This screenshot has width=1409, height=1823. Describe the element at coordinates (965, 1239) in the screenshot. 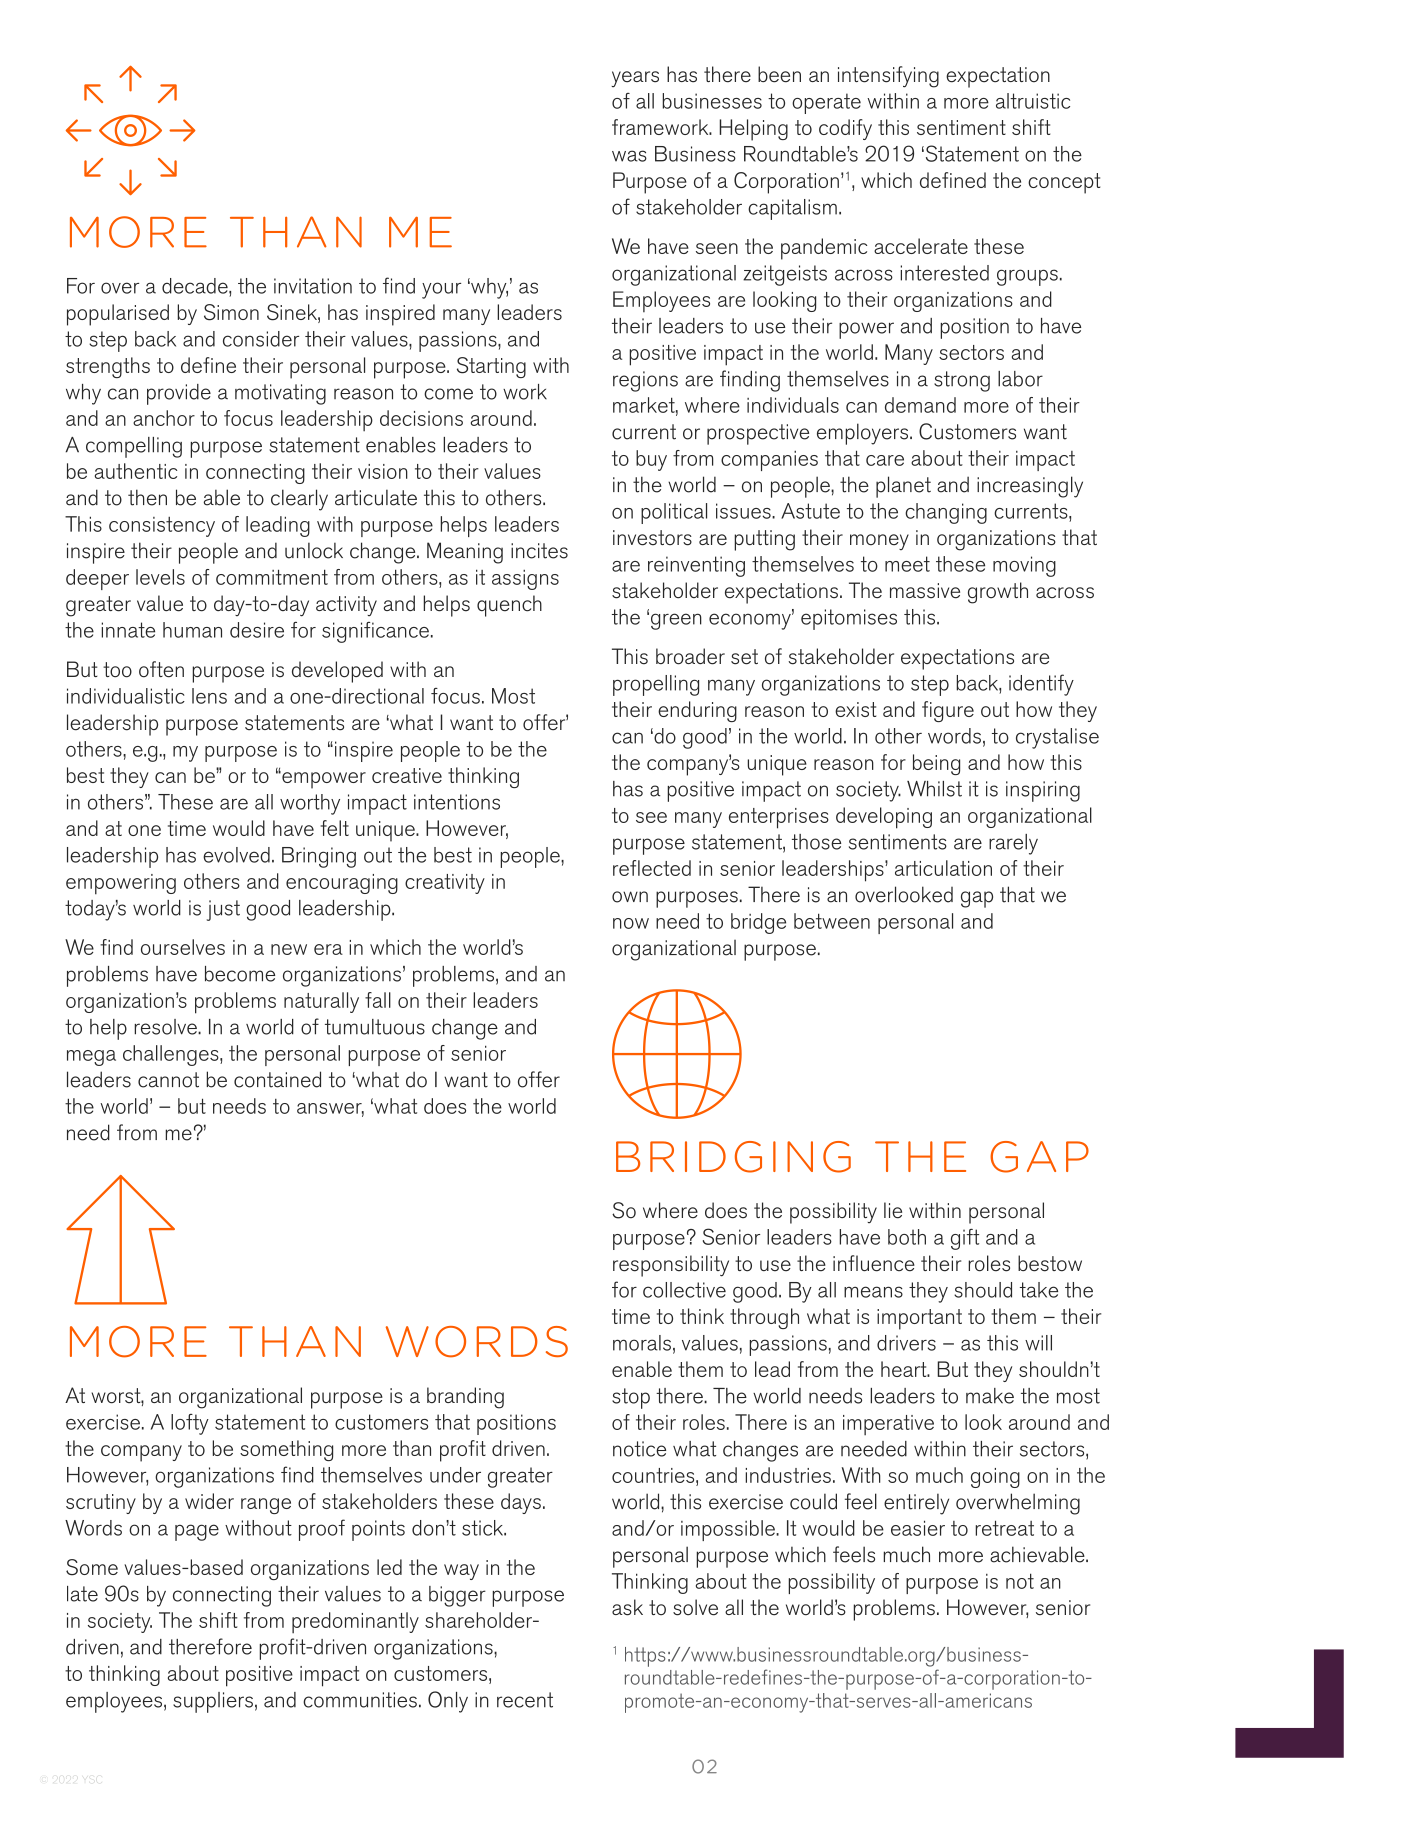

I see `gift` at that location.
